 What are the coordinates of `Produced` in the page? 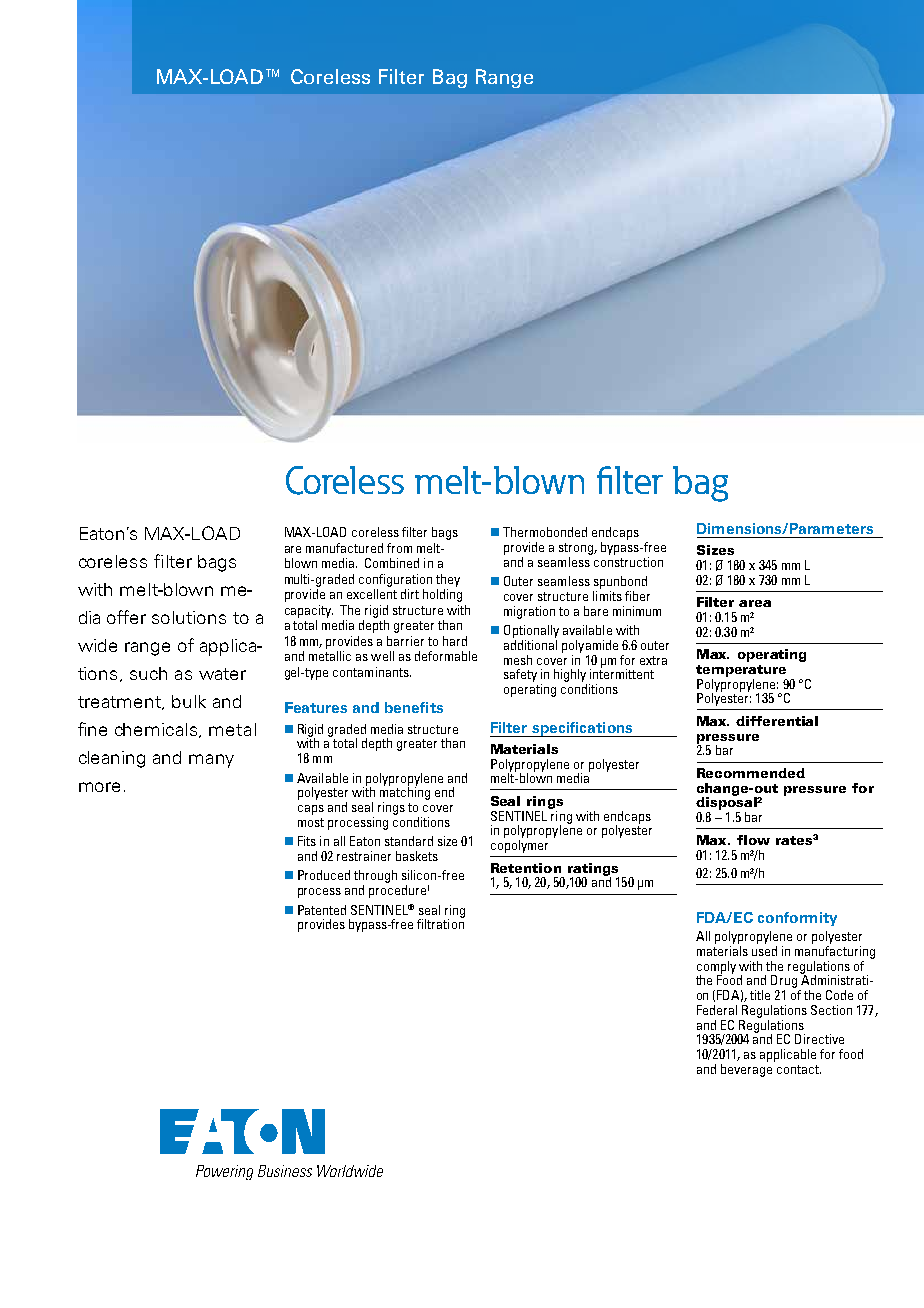 It's located at (324, 875).
